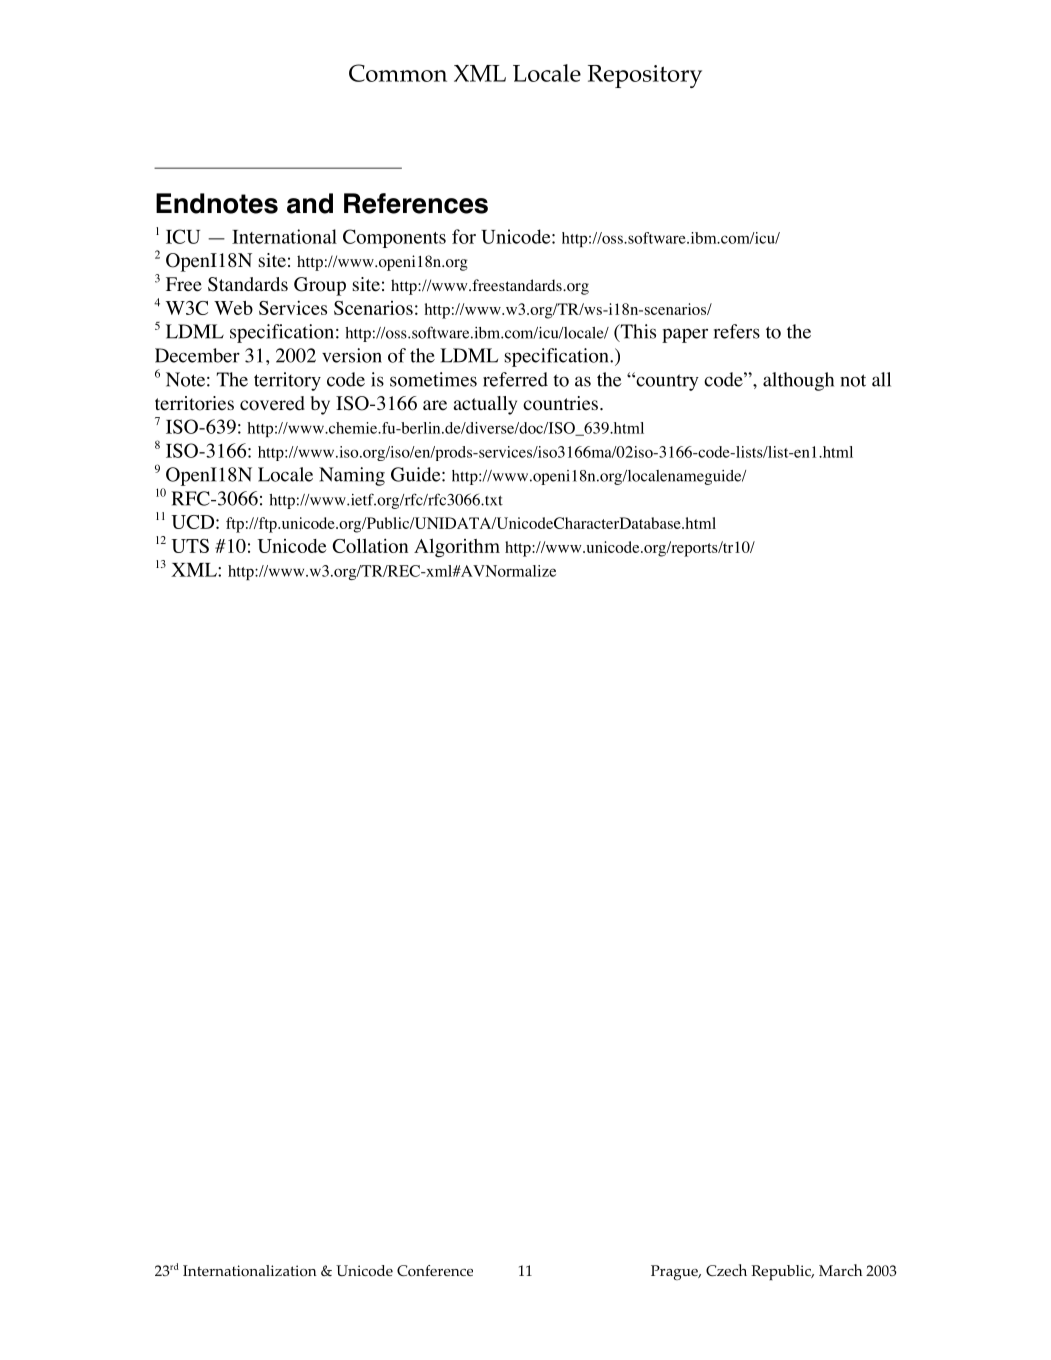  I want to click on referred, so click(515, 379).
